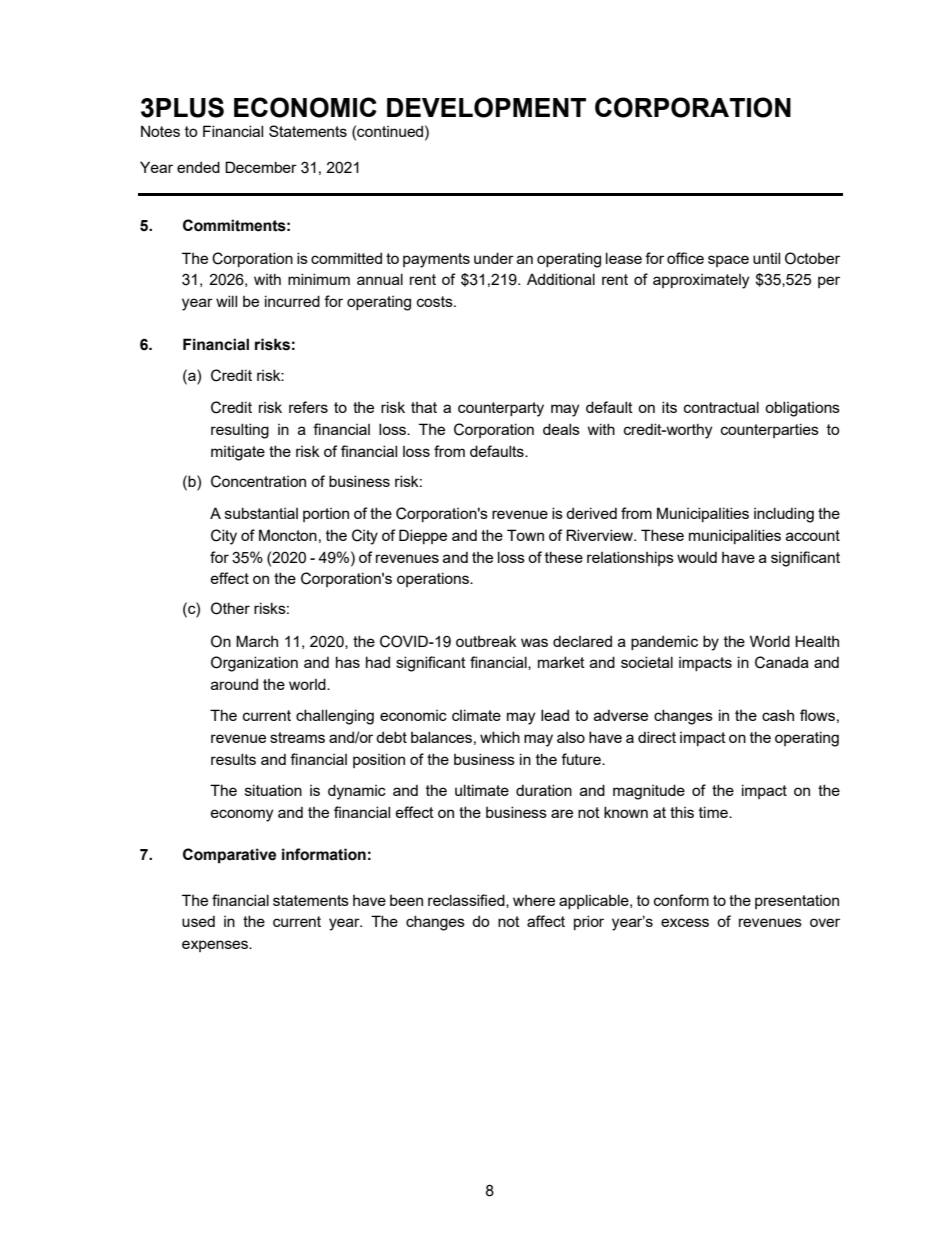 This screenshot has height=1233, width=952. I want to click on Town, so click(525, 535).
